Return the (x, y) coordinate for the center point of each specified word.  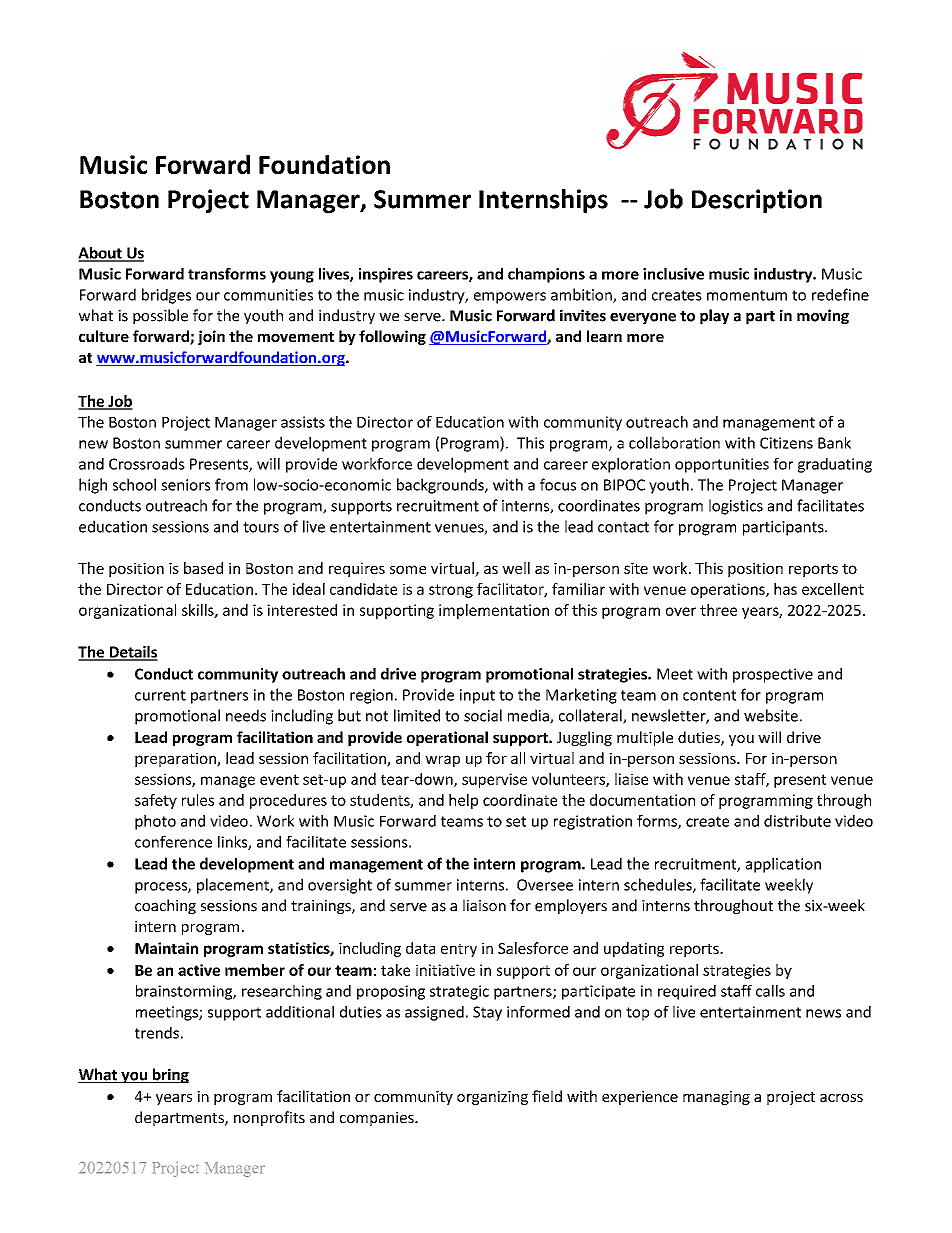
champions (546, 275)
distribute (797, 821)
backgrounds (441, 486)
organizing (492, 1098)
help (463, 801)
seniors (185, 485)
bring (169, 1075)
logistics (736, 507)
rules (198, 800)
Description (757, 201)
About (101, 254)
